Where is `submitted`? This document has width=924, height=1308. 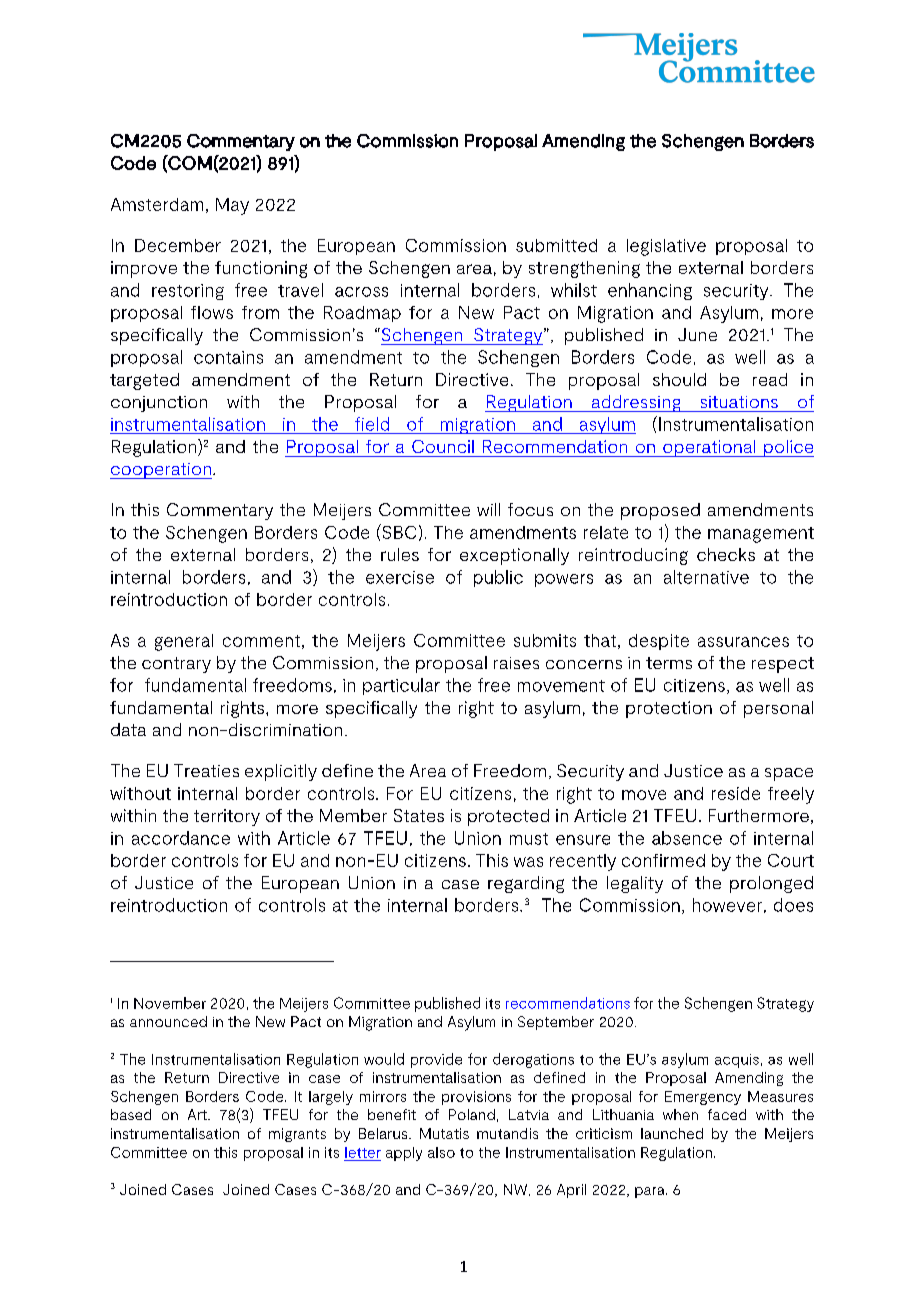 submitted is located at coordinates (556, 245).
